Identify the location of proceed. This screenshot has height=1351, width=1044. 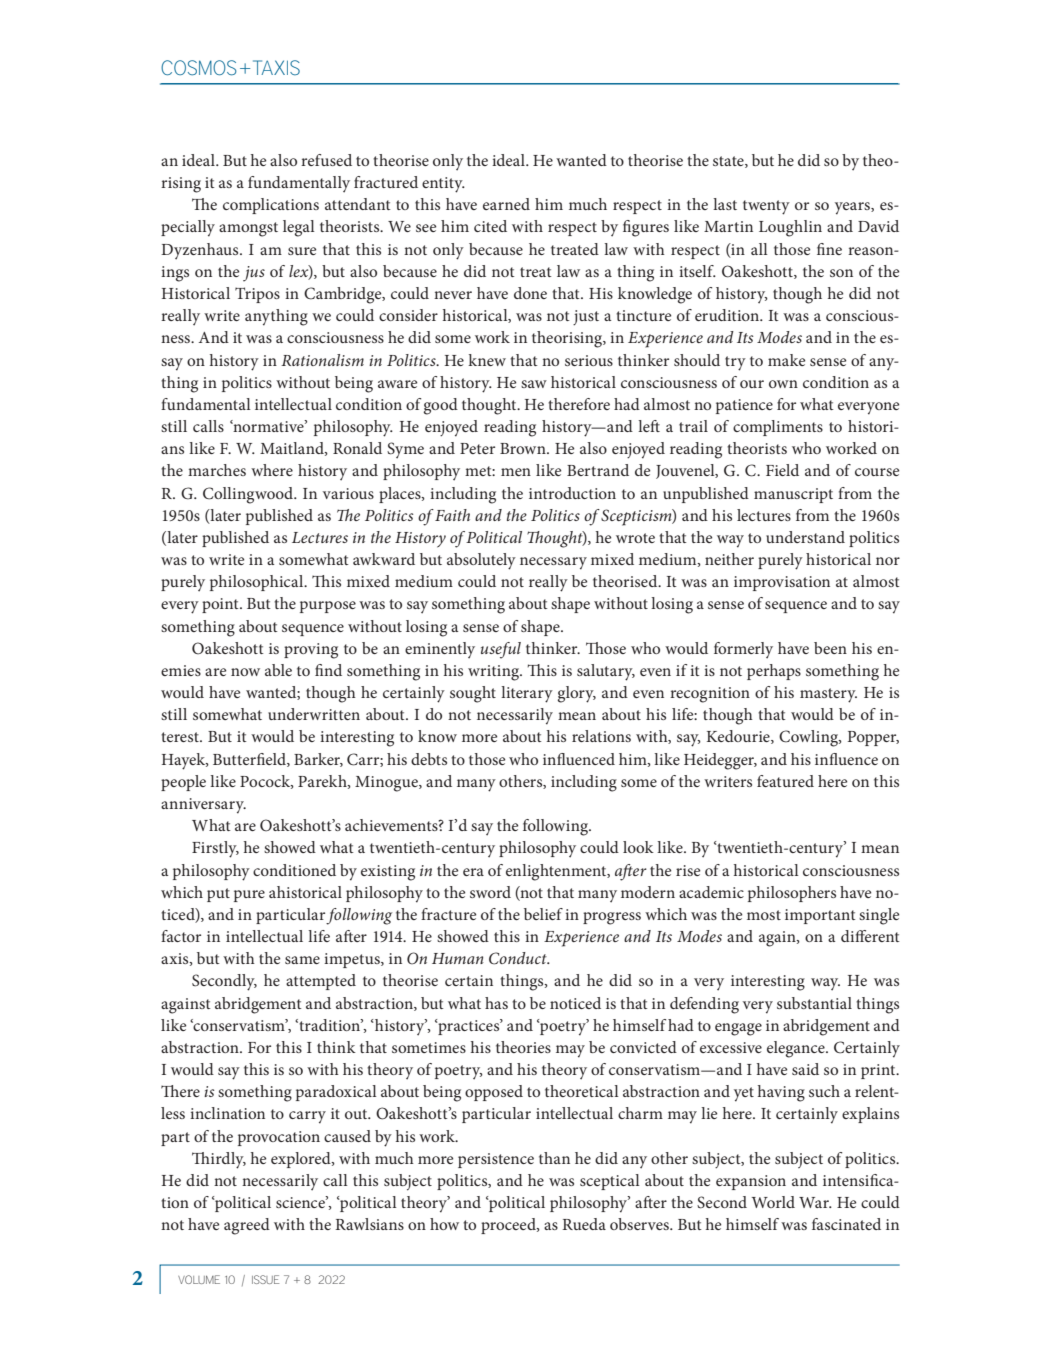
(509, 1226).
